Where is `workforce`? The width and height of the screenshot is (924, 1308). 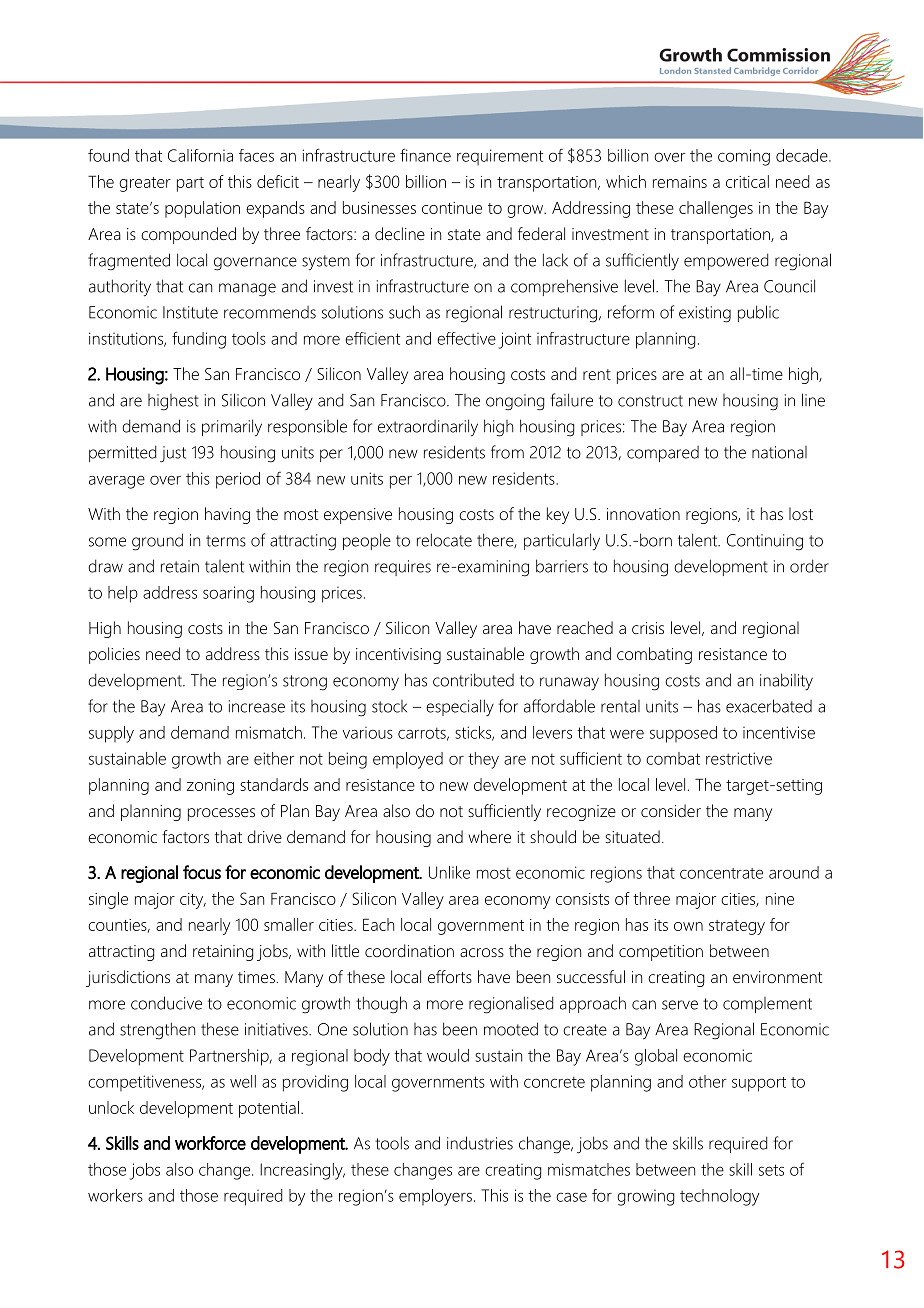
workforce is located at coordinates (210, 1143).
